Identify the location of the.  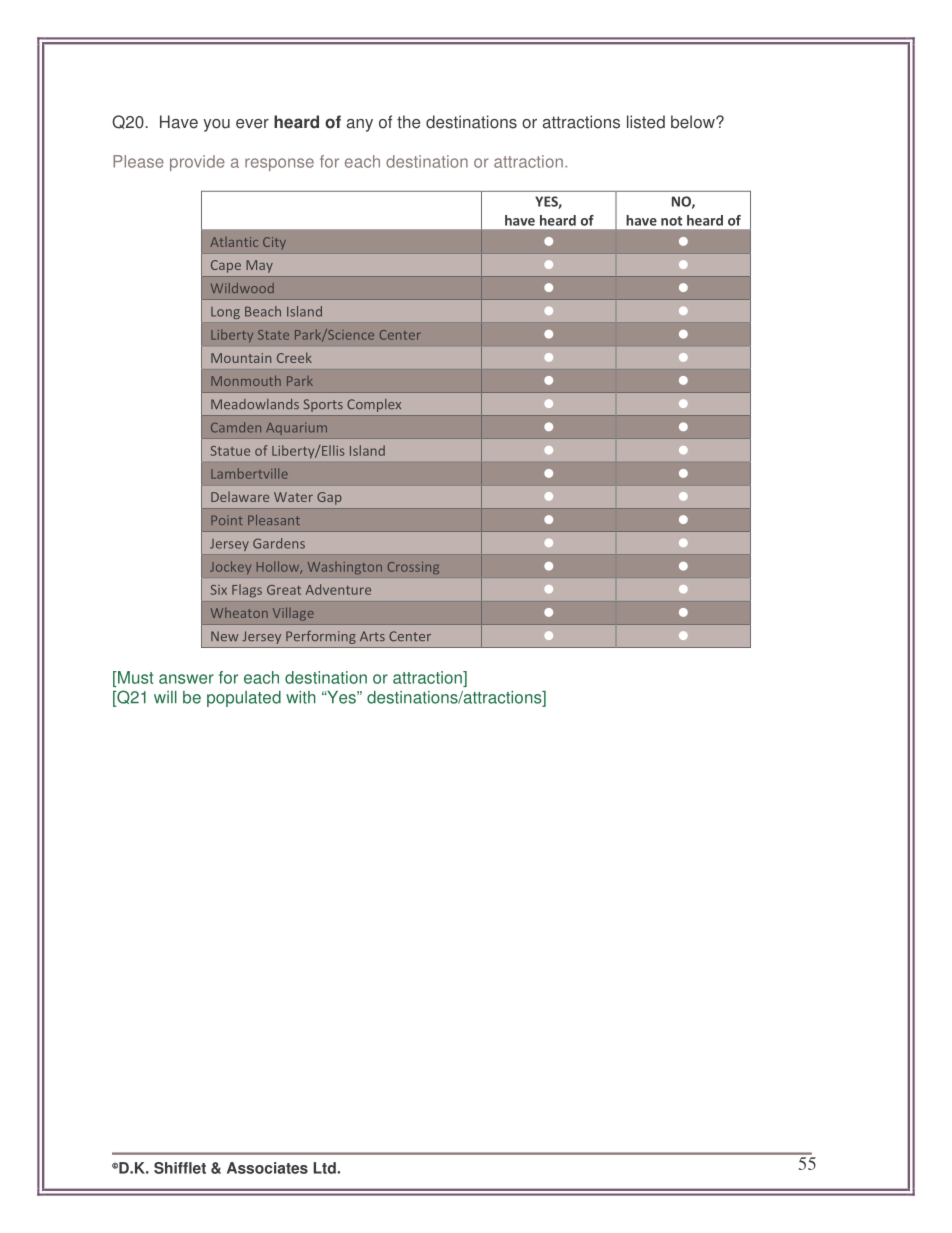
(408, 122).
